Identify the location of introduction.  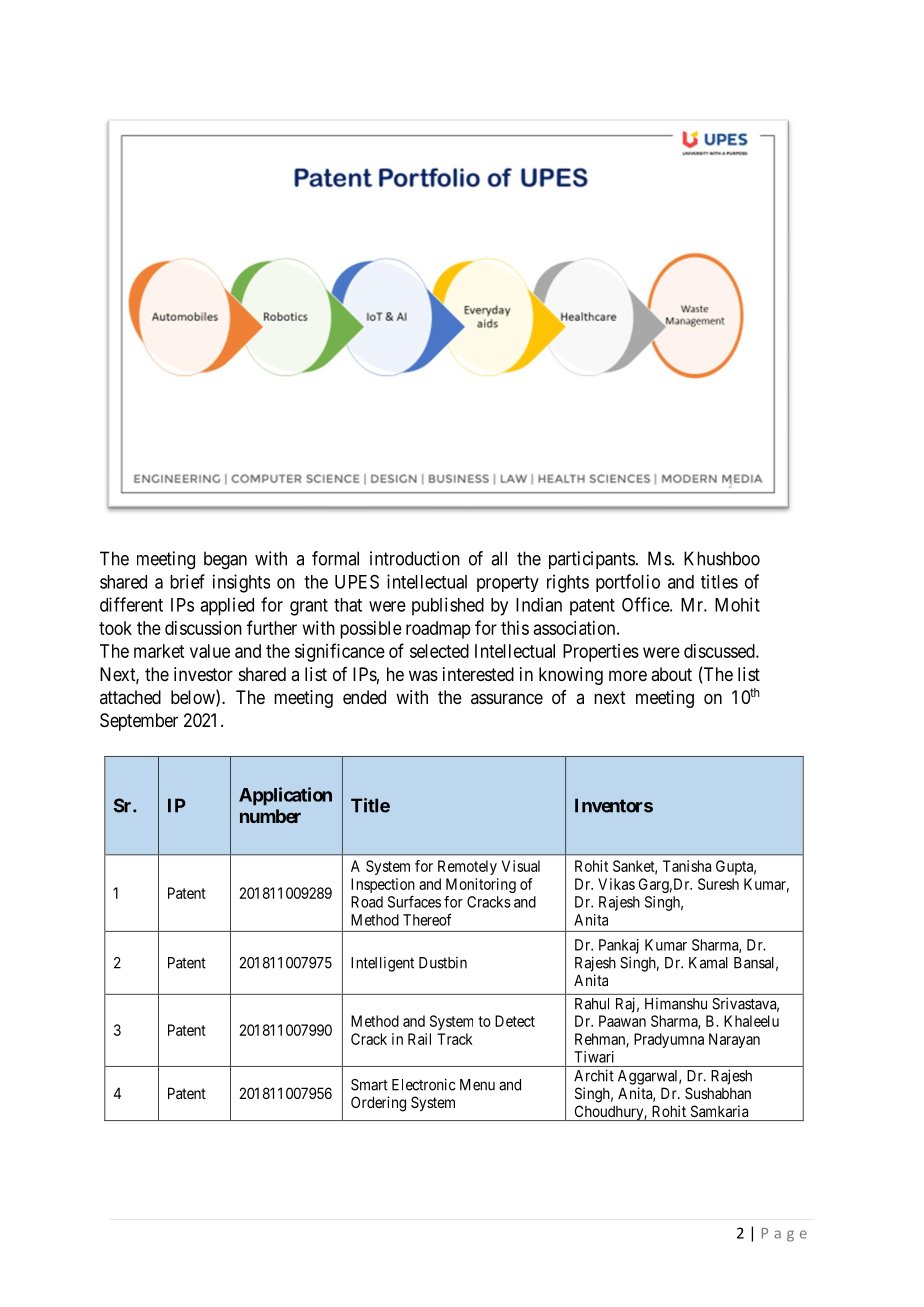
(415, 558).
